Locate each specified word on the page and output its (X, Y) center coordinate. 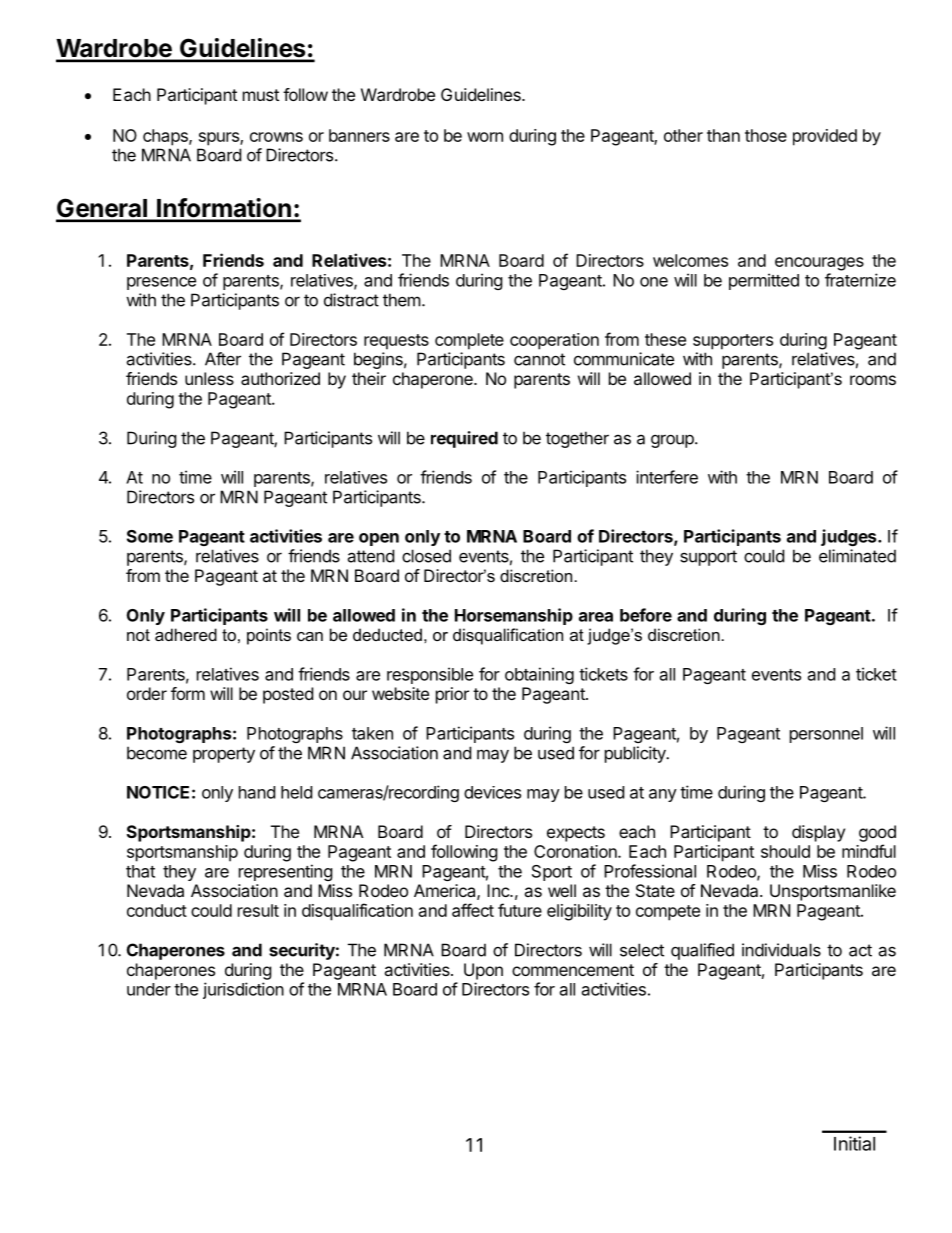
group (673, 441)
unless (209, 378)
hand (257, 792)
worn (485, 137)
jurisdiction (243, 990)
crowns (276, 137)
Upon (483, 971)
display (818, 833)
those (766, 135)
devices (492, 792)
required (464, 439)
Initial (854, 1143)
